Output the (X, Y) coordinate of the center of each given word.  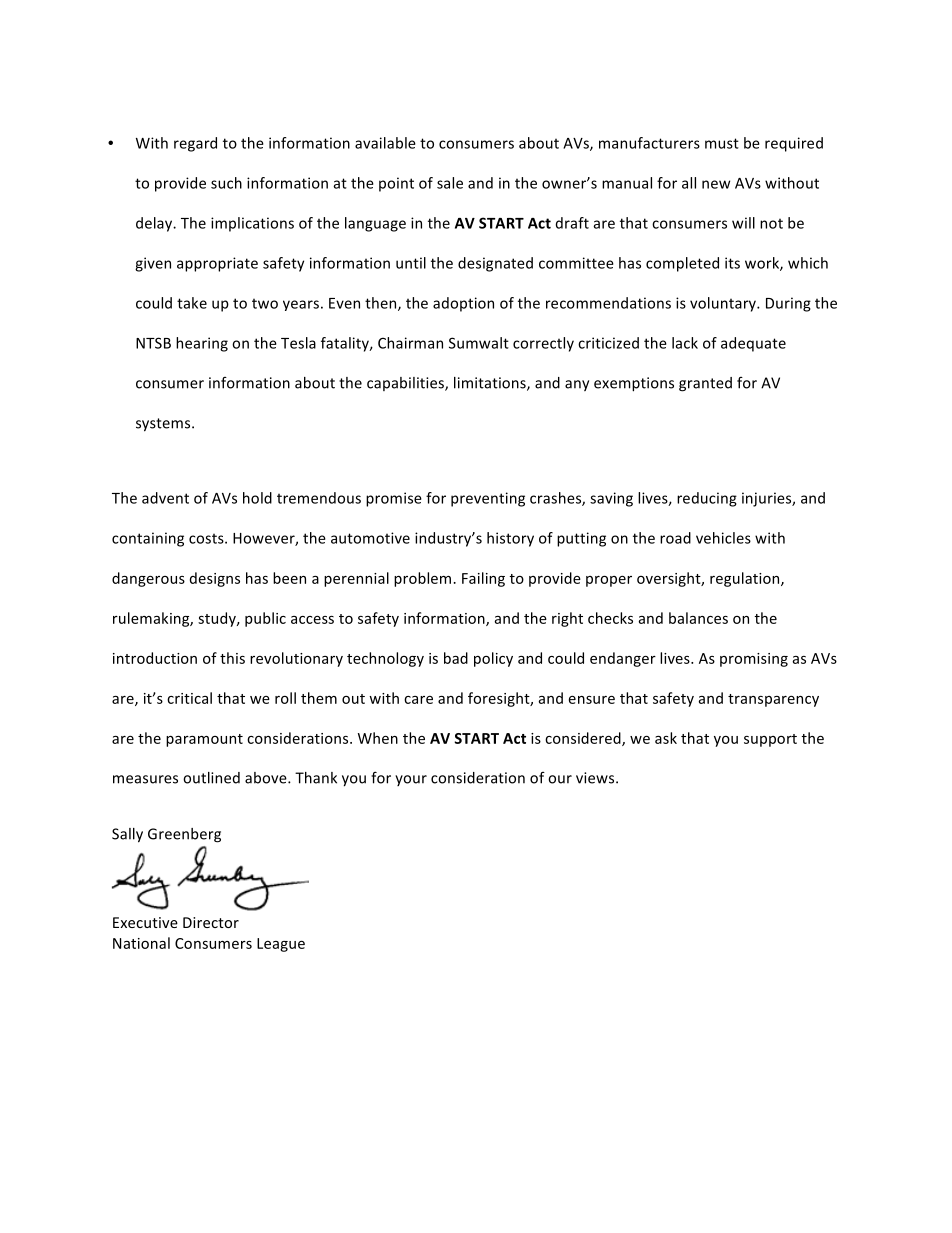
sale (450, 183)
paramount (204, 740)
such (226, 183)
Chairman (410, 343)
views (596, 778)
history (510, 539)
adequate (753, 344)
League (281, 945)
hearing (202, 344)
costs (207, 538)
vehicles (723, 538)
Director (211, 922)
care (418, 700)
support (770, 740)
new (716, 184)
